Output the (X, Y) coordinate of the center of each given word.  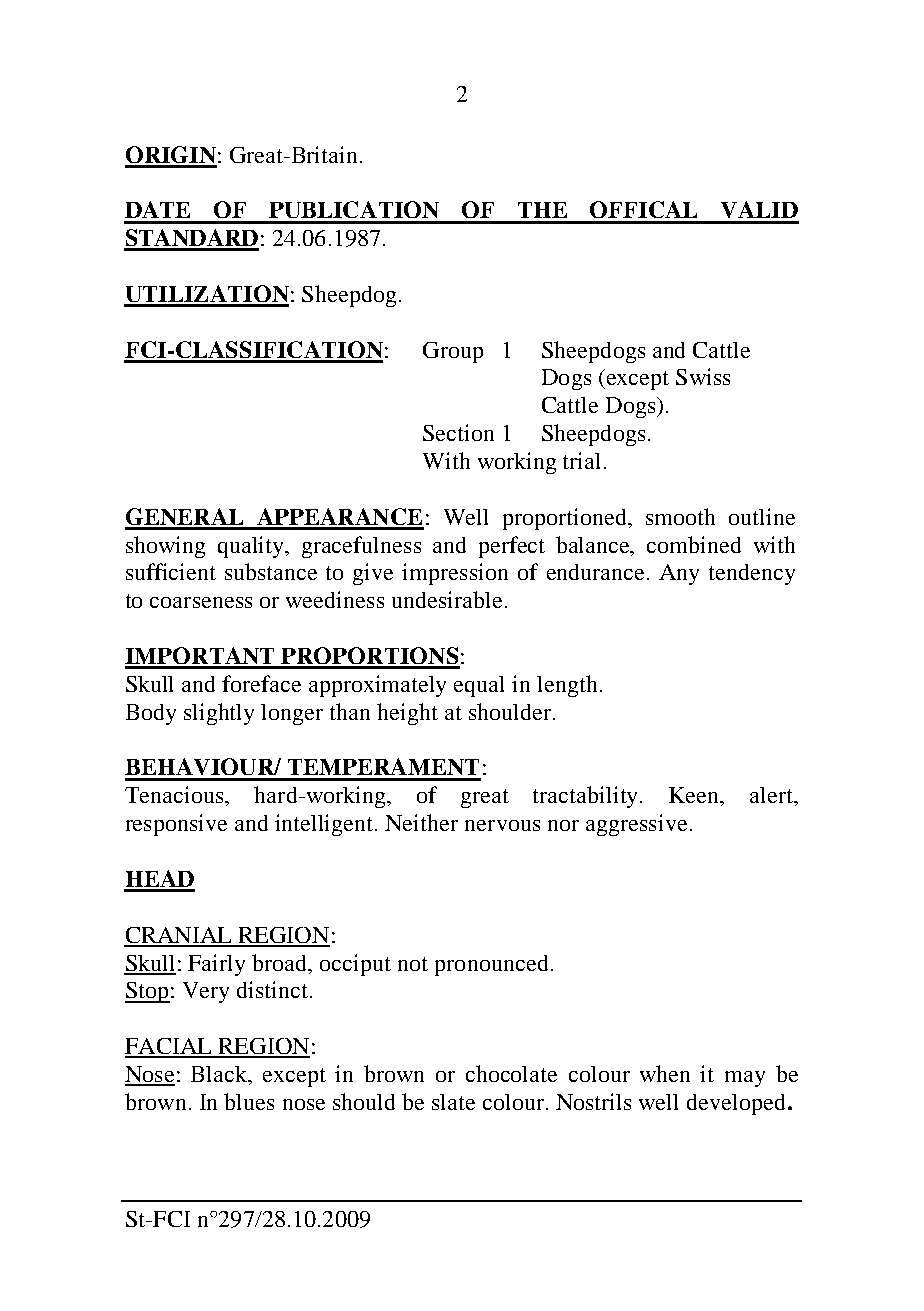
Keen (695, 796)
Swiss (703, 376)
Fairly (216, 965)
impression (455, 574)
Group (453, 352)
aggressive (636, 825)
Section (458, 432)
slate (453, 1102)
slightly (219, 714)
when (665, 1073)
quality (252, 547)
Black (220, 1075)
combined (694, 544)
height (407, 714)
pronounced (491, 965)
